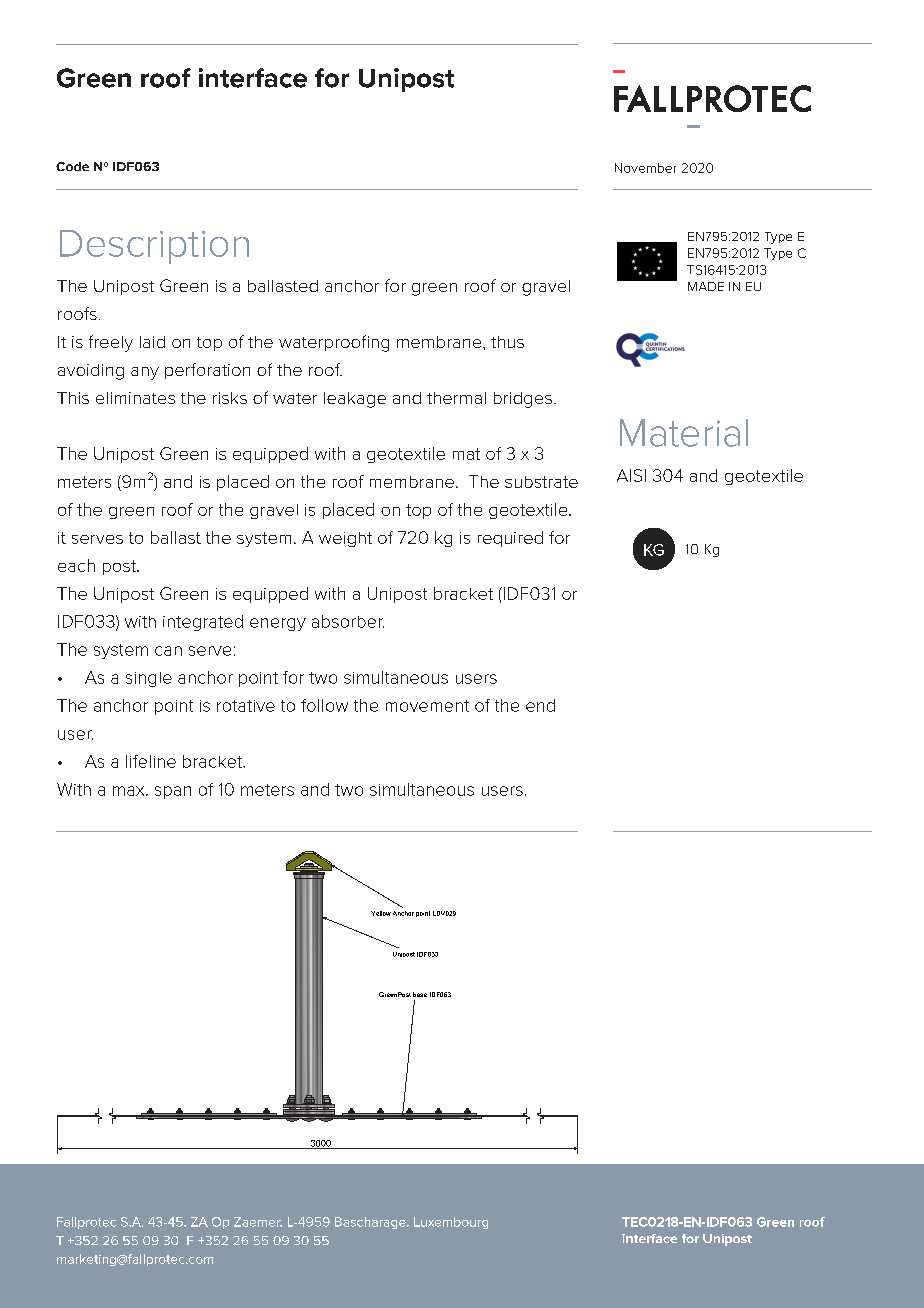 Image resolution: width=924 pixels, height=1308 pixels. I want to click on Description, so click(154, 247).
